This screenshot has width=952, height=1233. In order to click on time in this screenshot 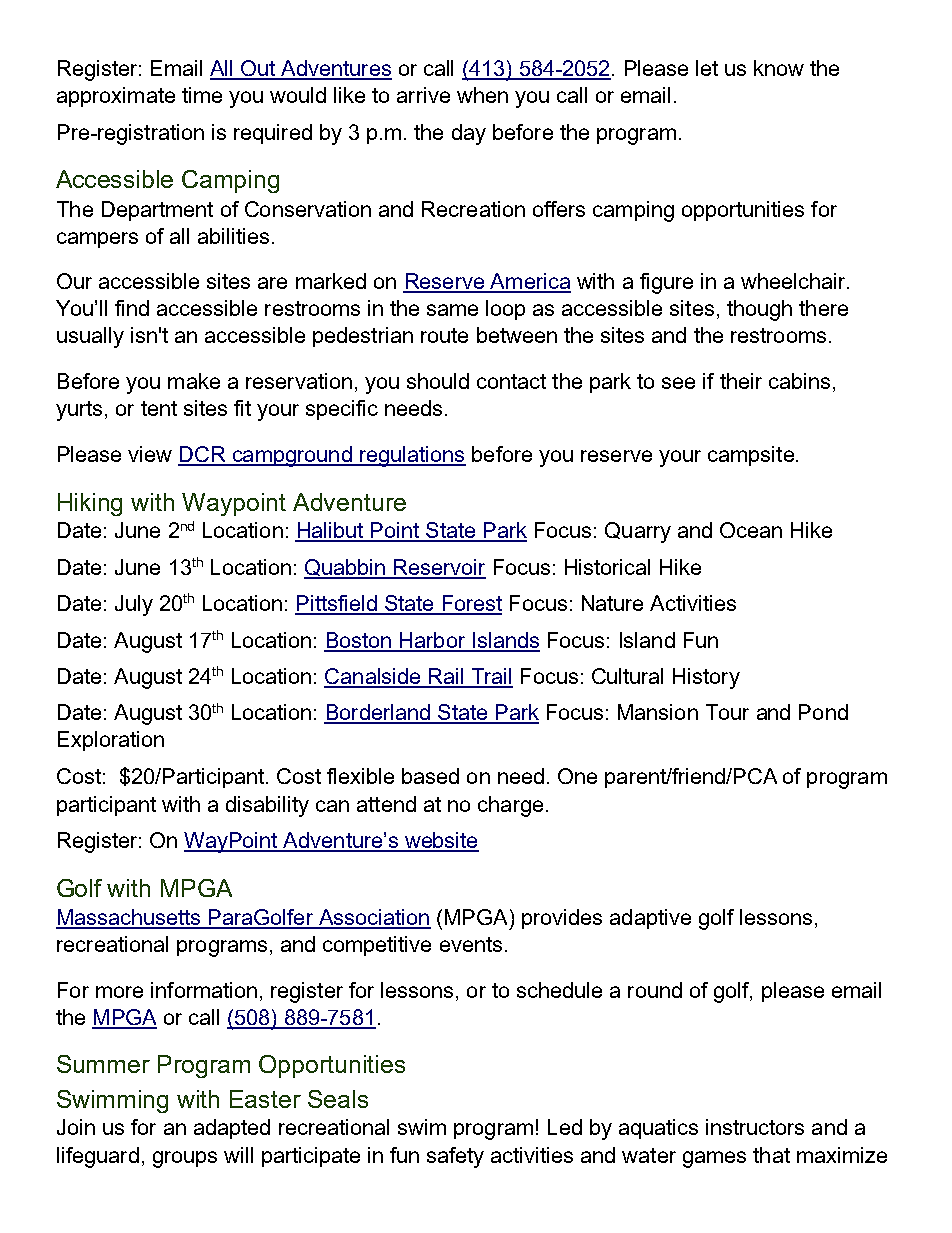, I will do `click(202, 95)`.
